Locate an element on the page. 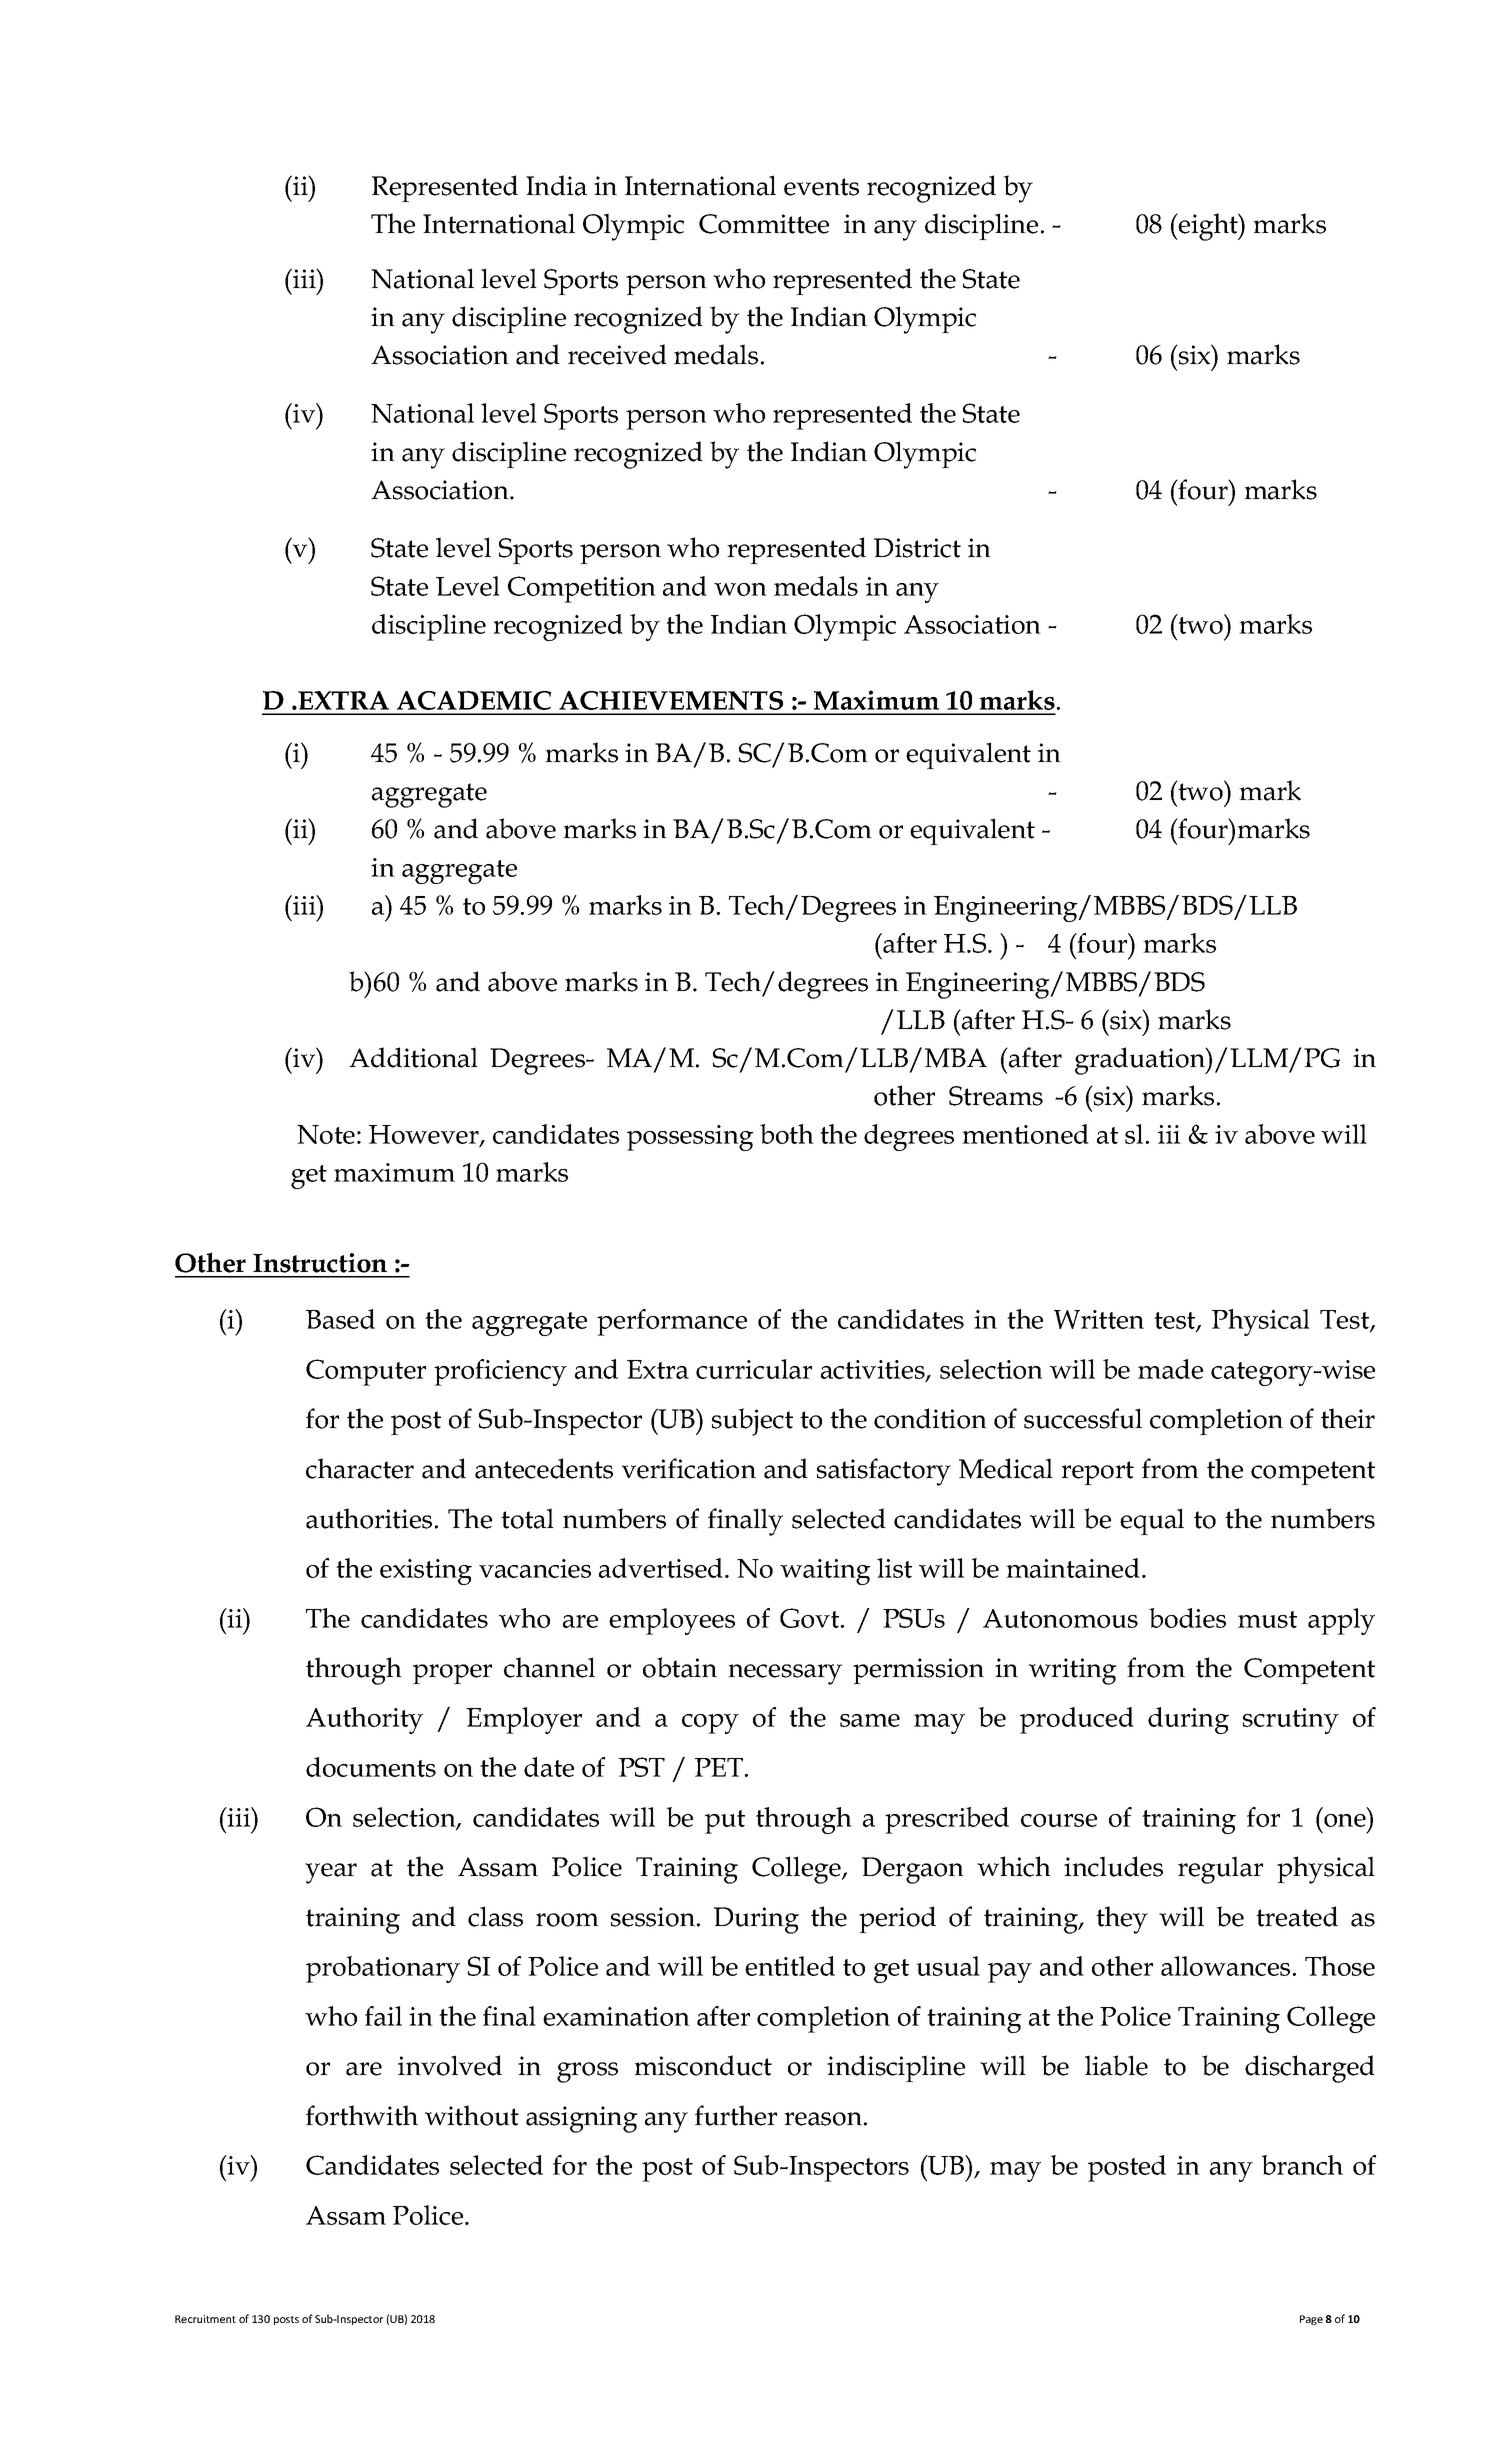 The height and width of the image is (2446, 1485). curricular is located at coordinates (754, 1369).
